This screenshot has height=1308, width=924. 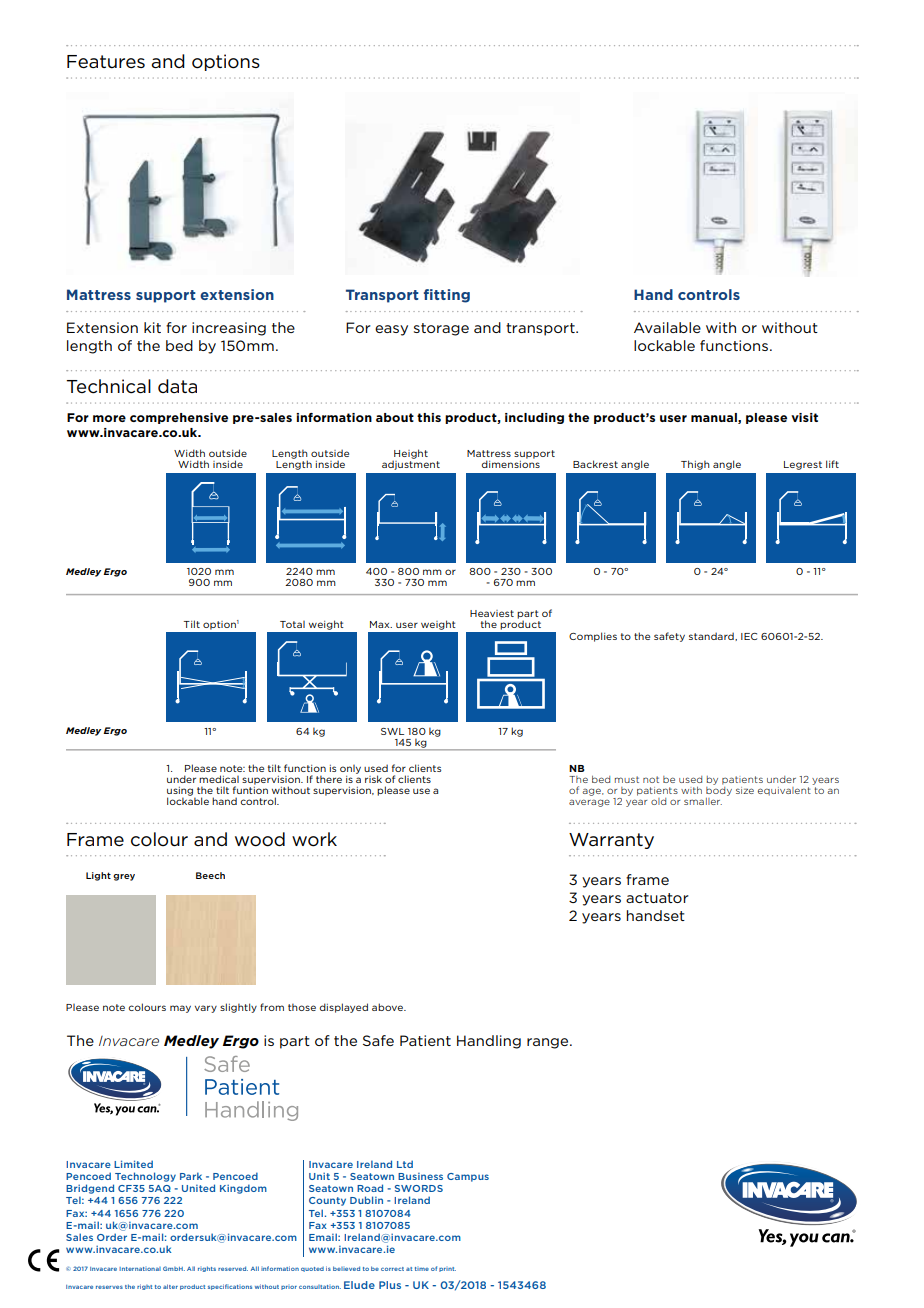 I want to click on increasing, so click(x=229, y=329).
